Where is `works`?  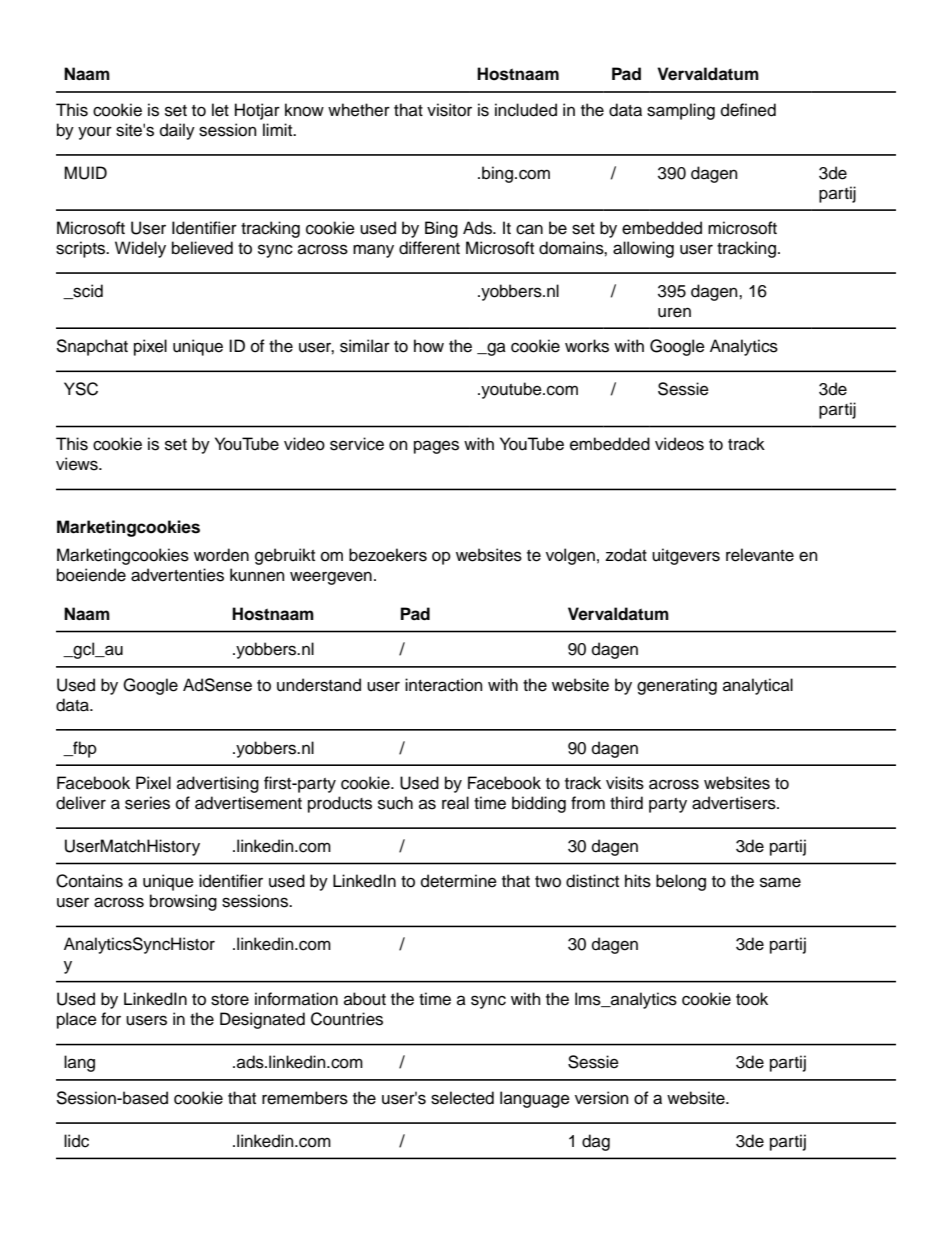
works is located at coordinates (587, 346).
